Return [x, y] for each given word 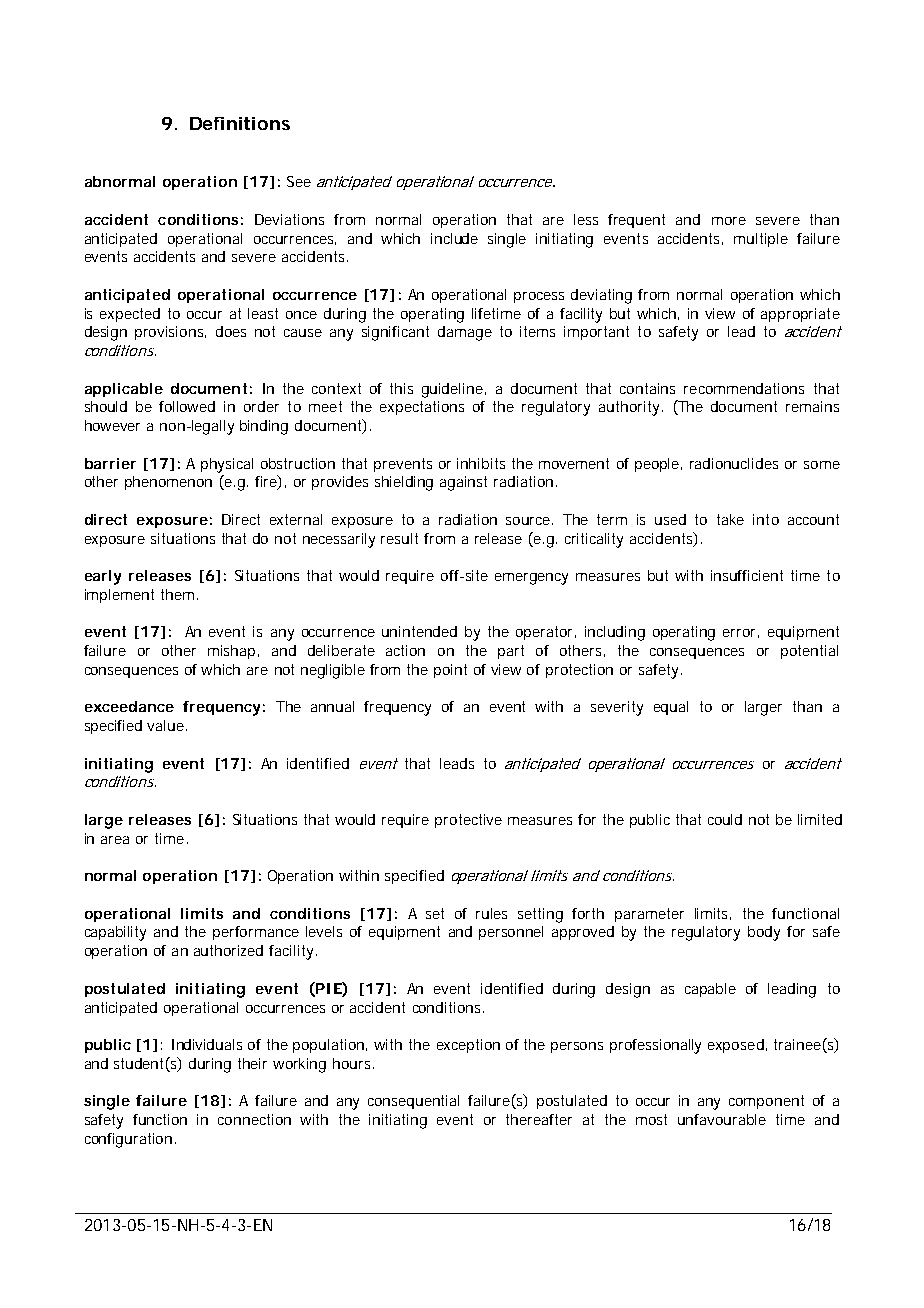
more [729, 221]
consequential [413, 1102]
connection [254, 1119]
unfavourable [722, 1119]
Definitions [240, 123]
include [454, 238]
